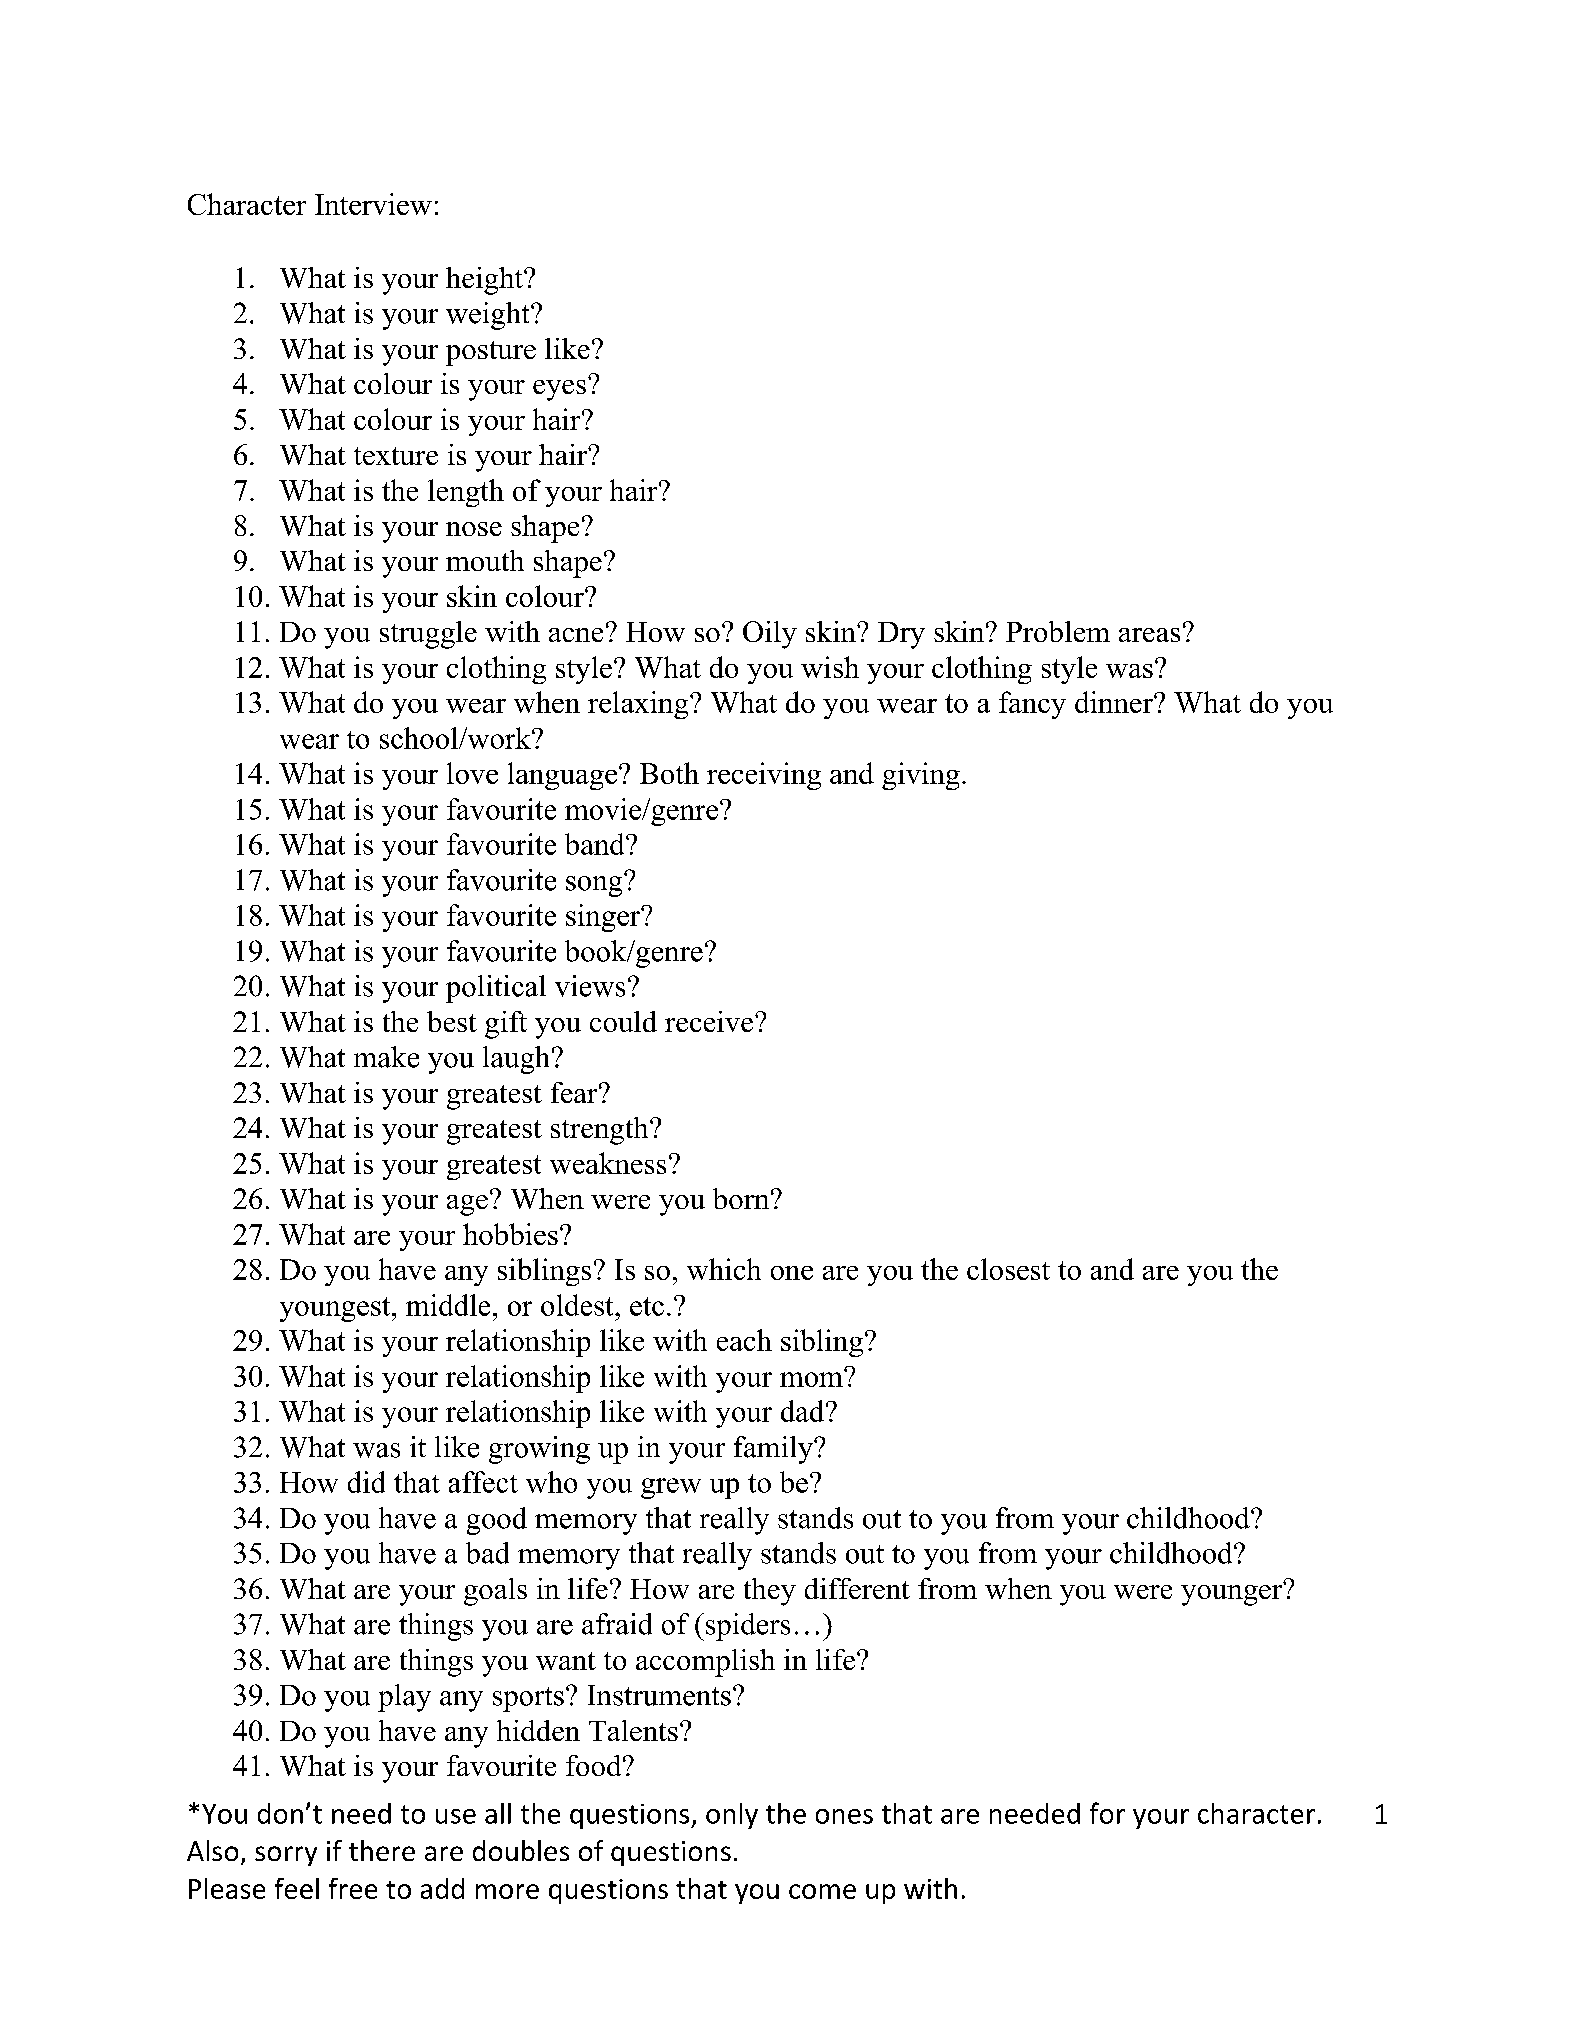 The height and width of the screenshot is (2034, 1572). What do you see at coordinates (710, 1021) in the screenshot?
I see `receive` at bounding box center [710, 1021].
